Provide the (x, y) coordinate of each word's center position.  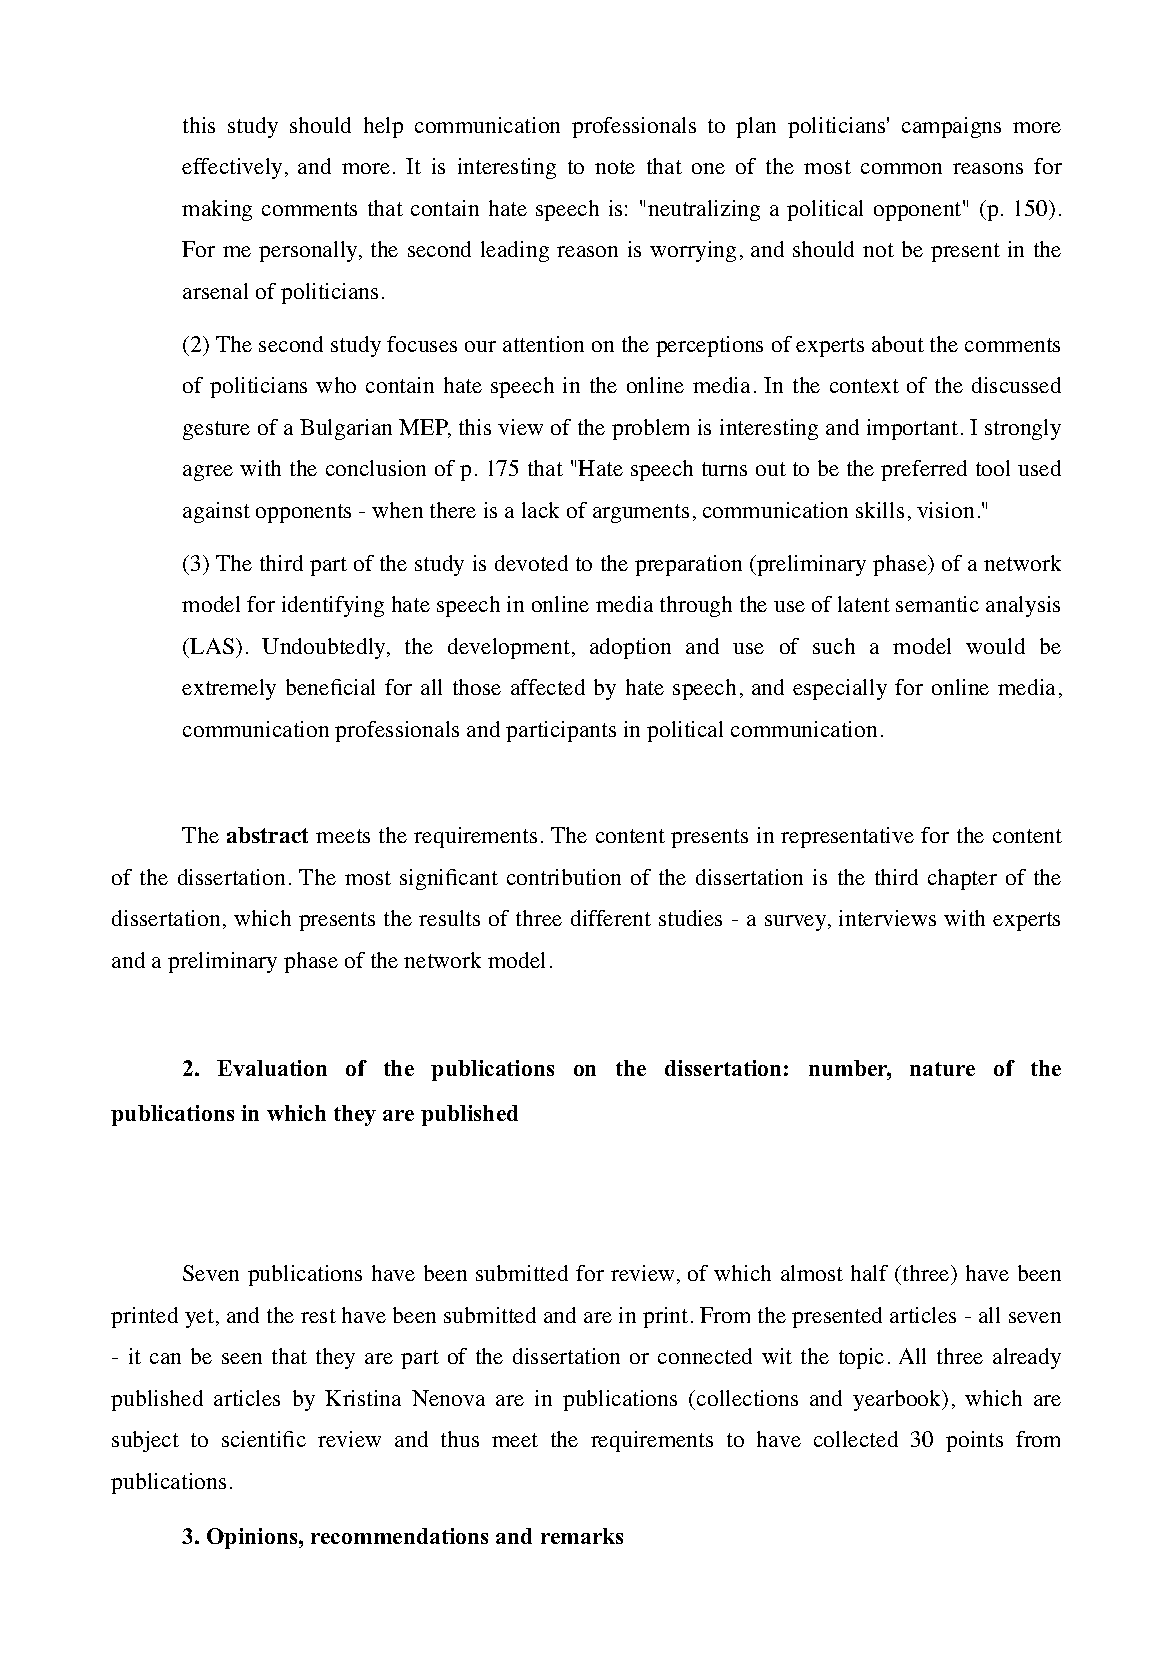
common (901, 168)
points (974, 1441)
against (216, 512)
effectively (232, 168)
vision (945, 510)
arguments (641, 513)
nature (942, 1069)
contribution (564, 877)
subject (145, 1441)
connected (705, 1356)
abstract (267, 835)
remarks (582, 1536)
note (615, 167)
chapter (962, 879)
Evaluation (272, 1068)
